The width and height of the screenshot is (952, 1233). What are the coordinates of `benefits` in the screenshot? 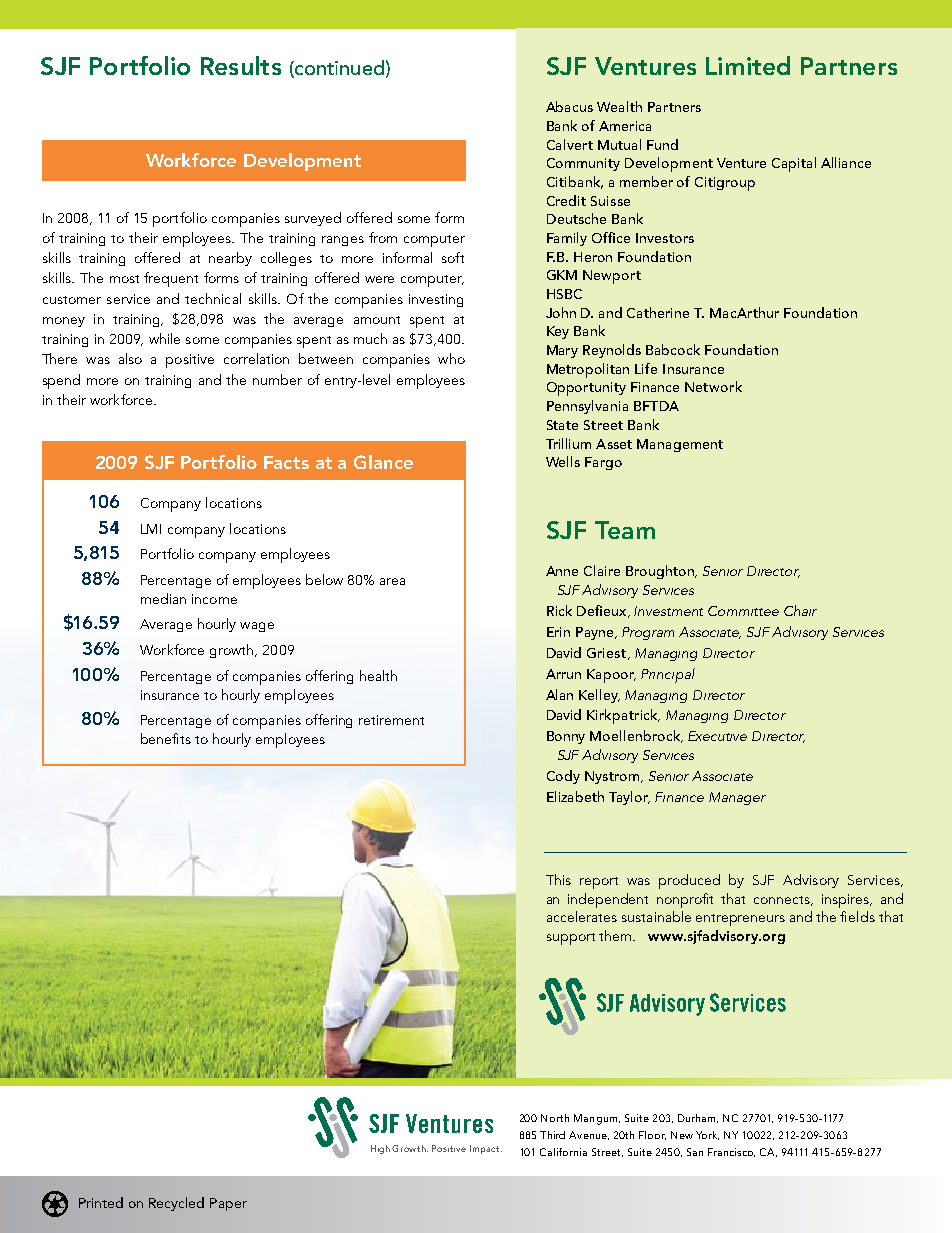 It's located at (166, 738).
